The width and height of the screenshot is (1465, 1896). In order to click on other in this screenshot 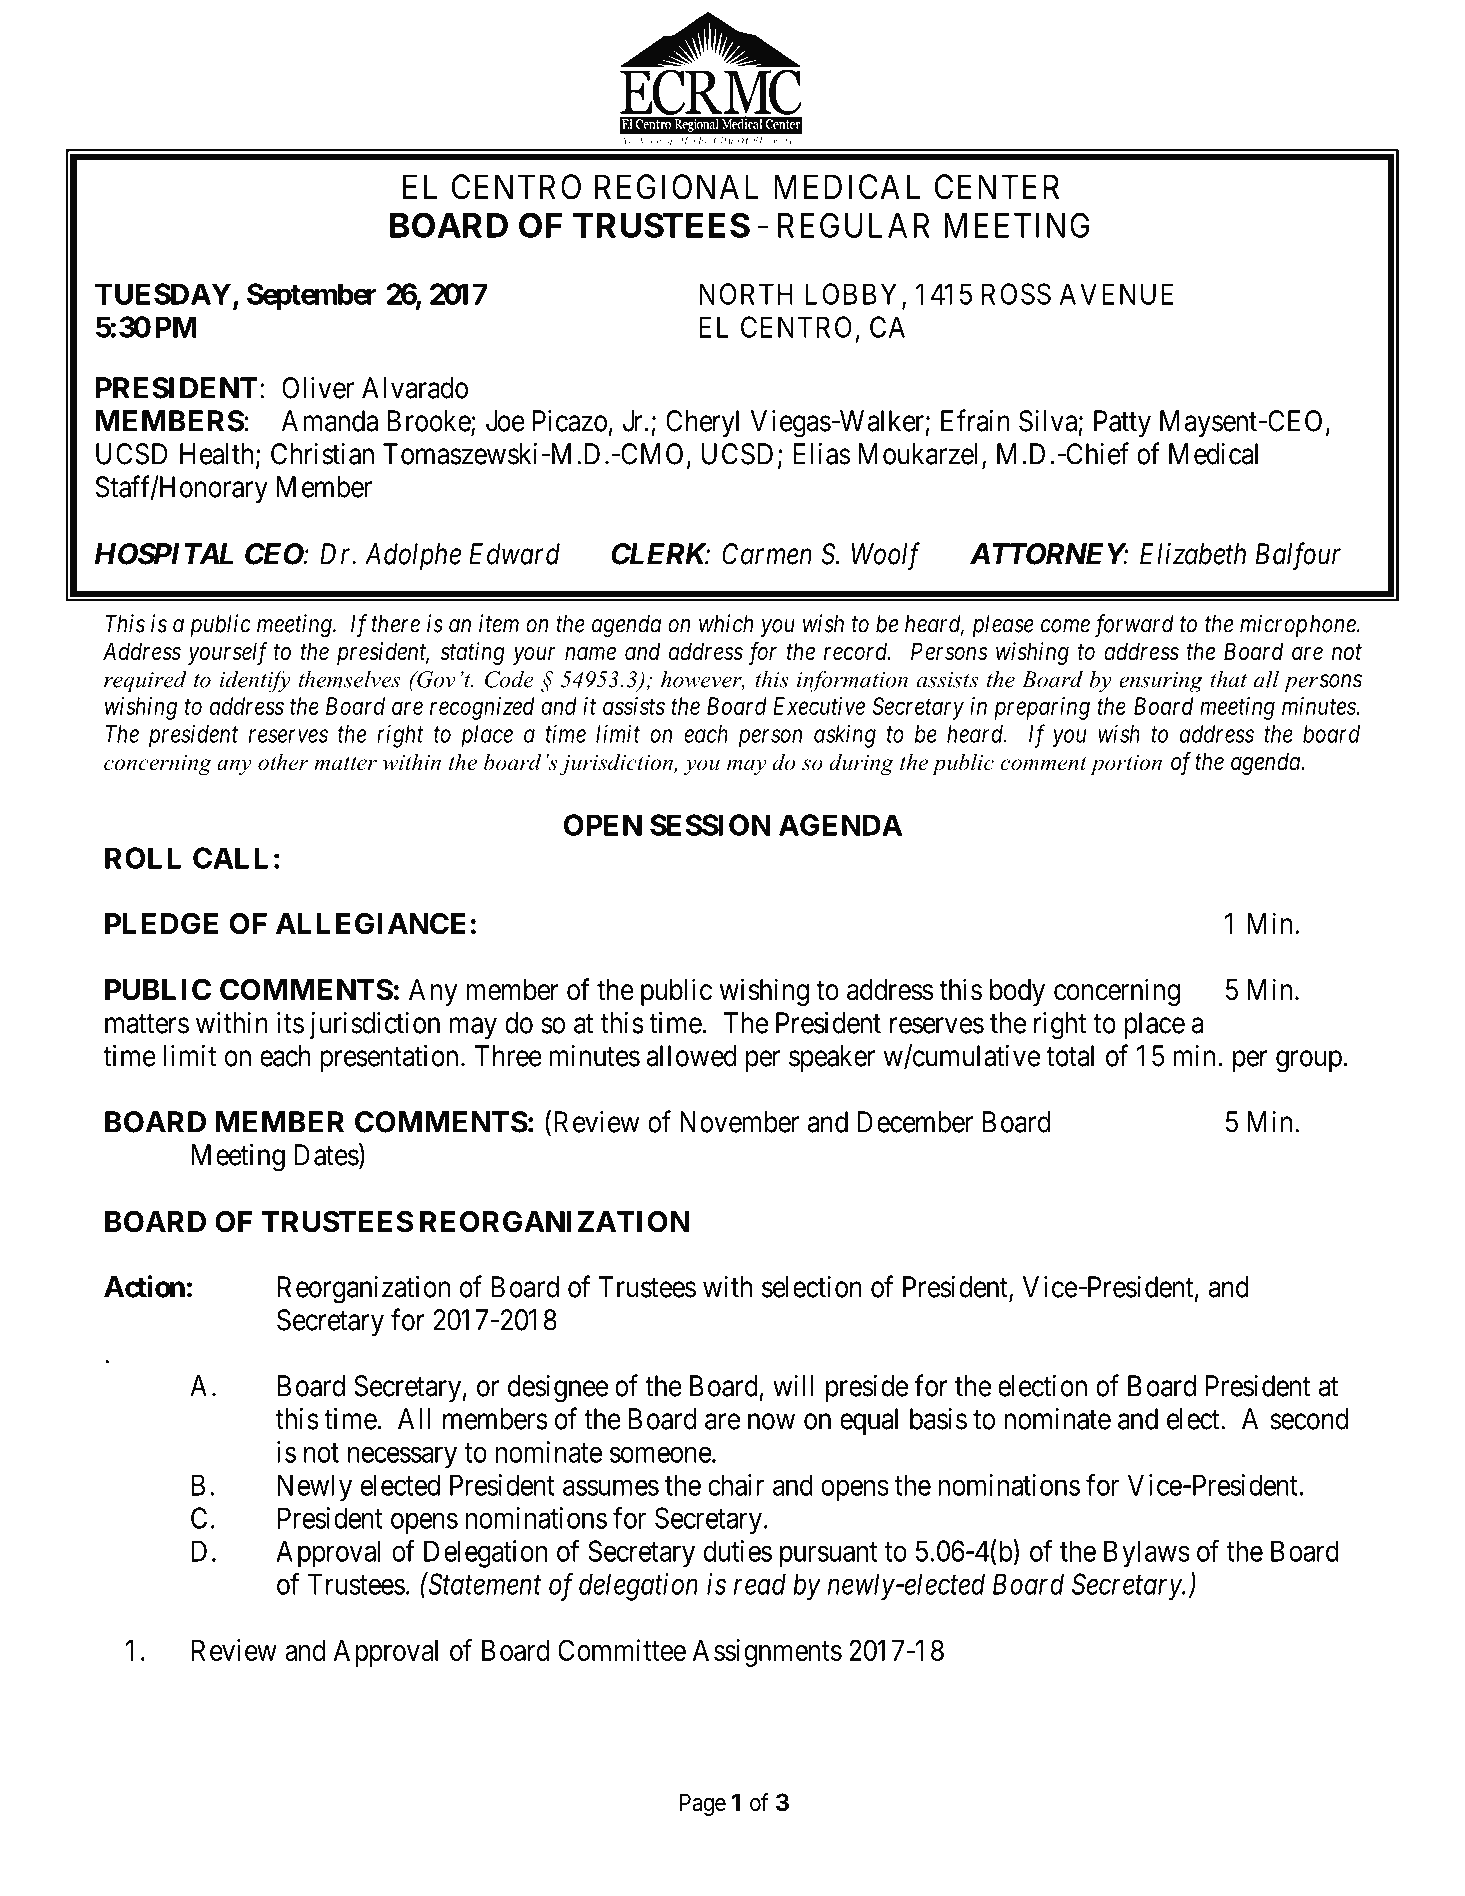, I will do `click(283, 762)`.
